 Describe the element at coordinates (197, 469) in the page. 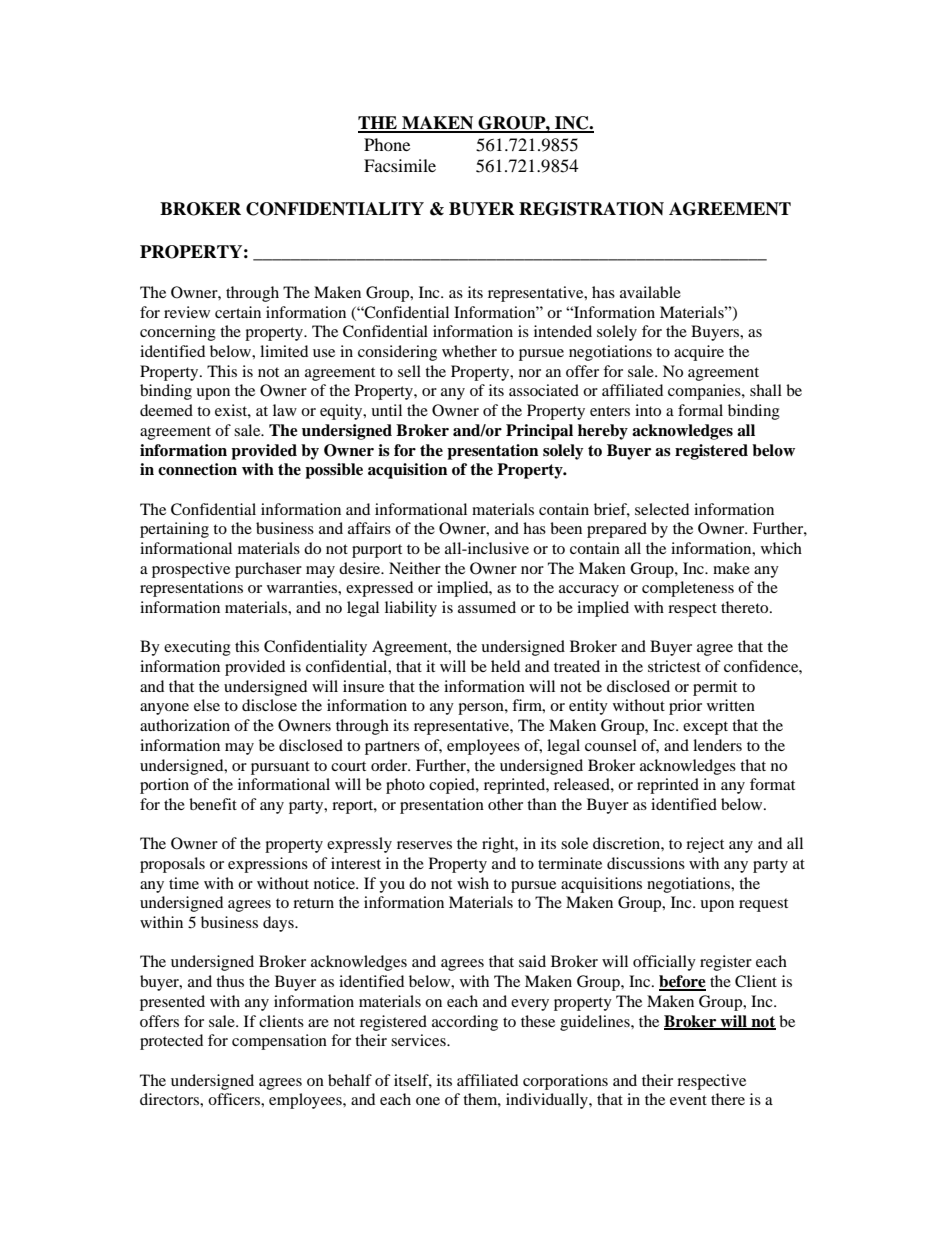

I see `connection` at that location.
